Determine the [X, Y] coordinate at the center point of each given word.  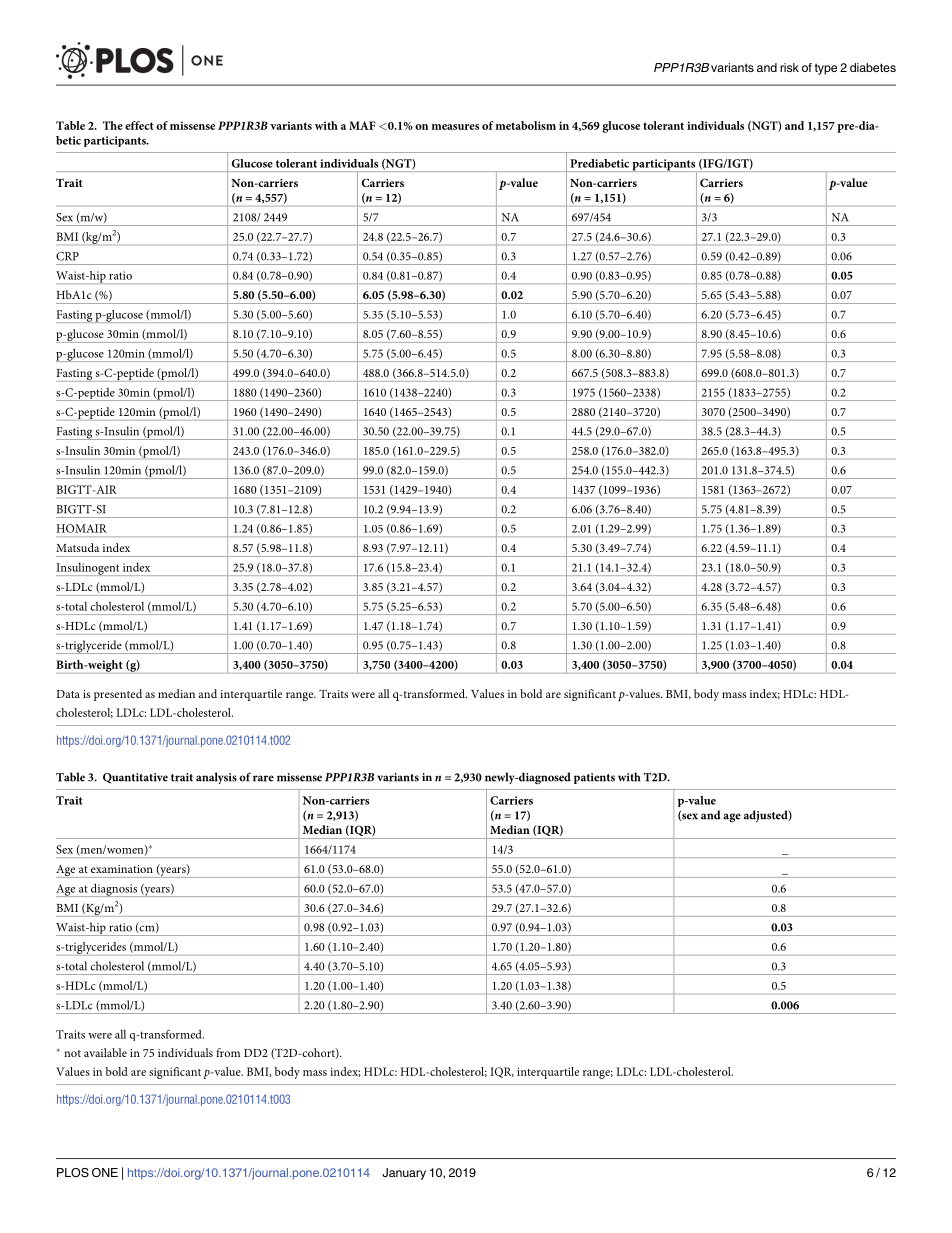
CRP [67, 256]
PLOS [73, 1172]
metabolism [526, 125]
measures [455, 127]
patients [594, 778]
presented [118, 695]
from [228, 1052]
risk [789, 67]
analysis [216, 778]
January [404, 1174]
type [826, 69]
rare [263, 778]
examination [122, 869]
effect [139, 125]
